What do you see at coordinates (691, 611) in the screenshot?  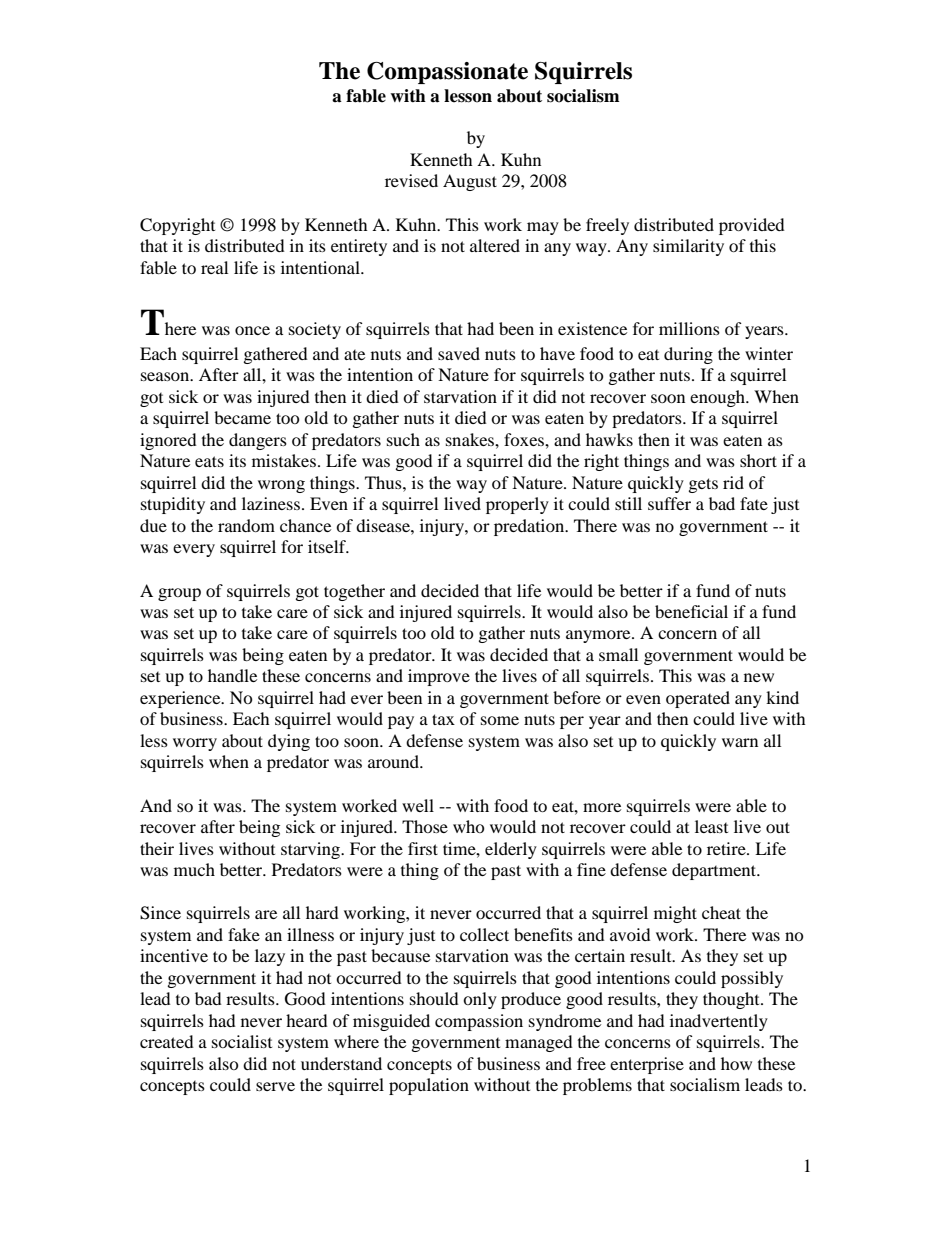 I see `beneficial` at bounding box center [691, 611].
